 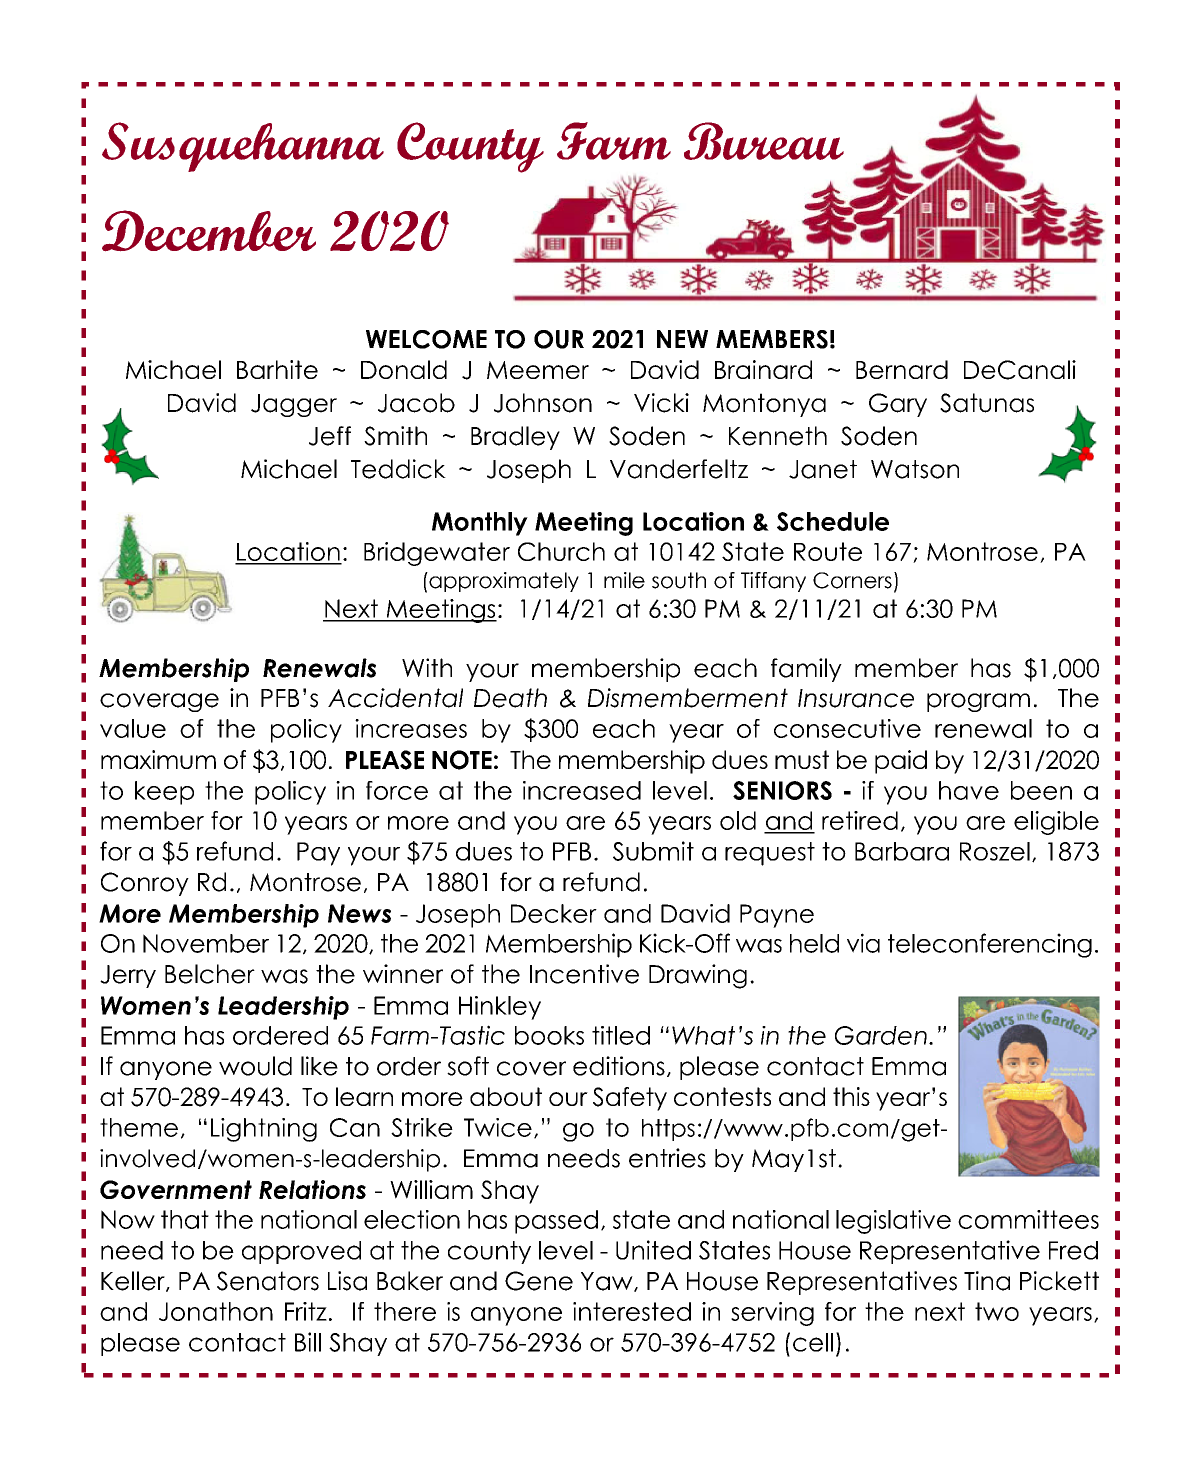 What do you see at coordinates (632, 1311) in the screenshot?
I see `interested` at bounding box center [632, 1311].
